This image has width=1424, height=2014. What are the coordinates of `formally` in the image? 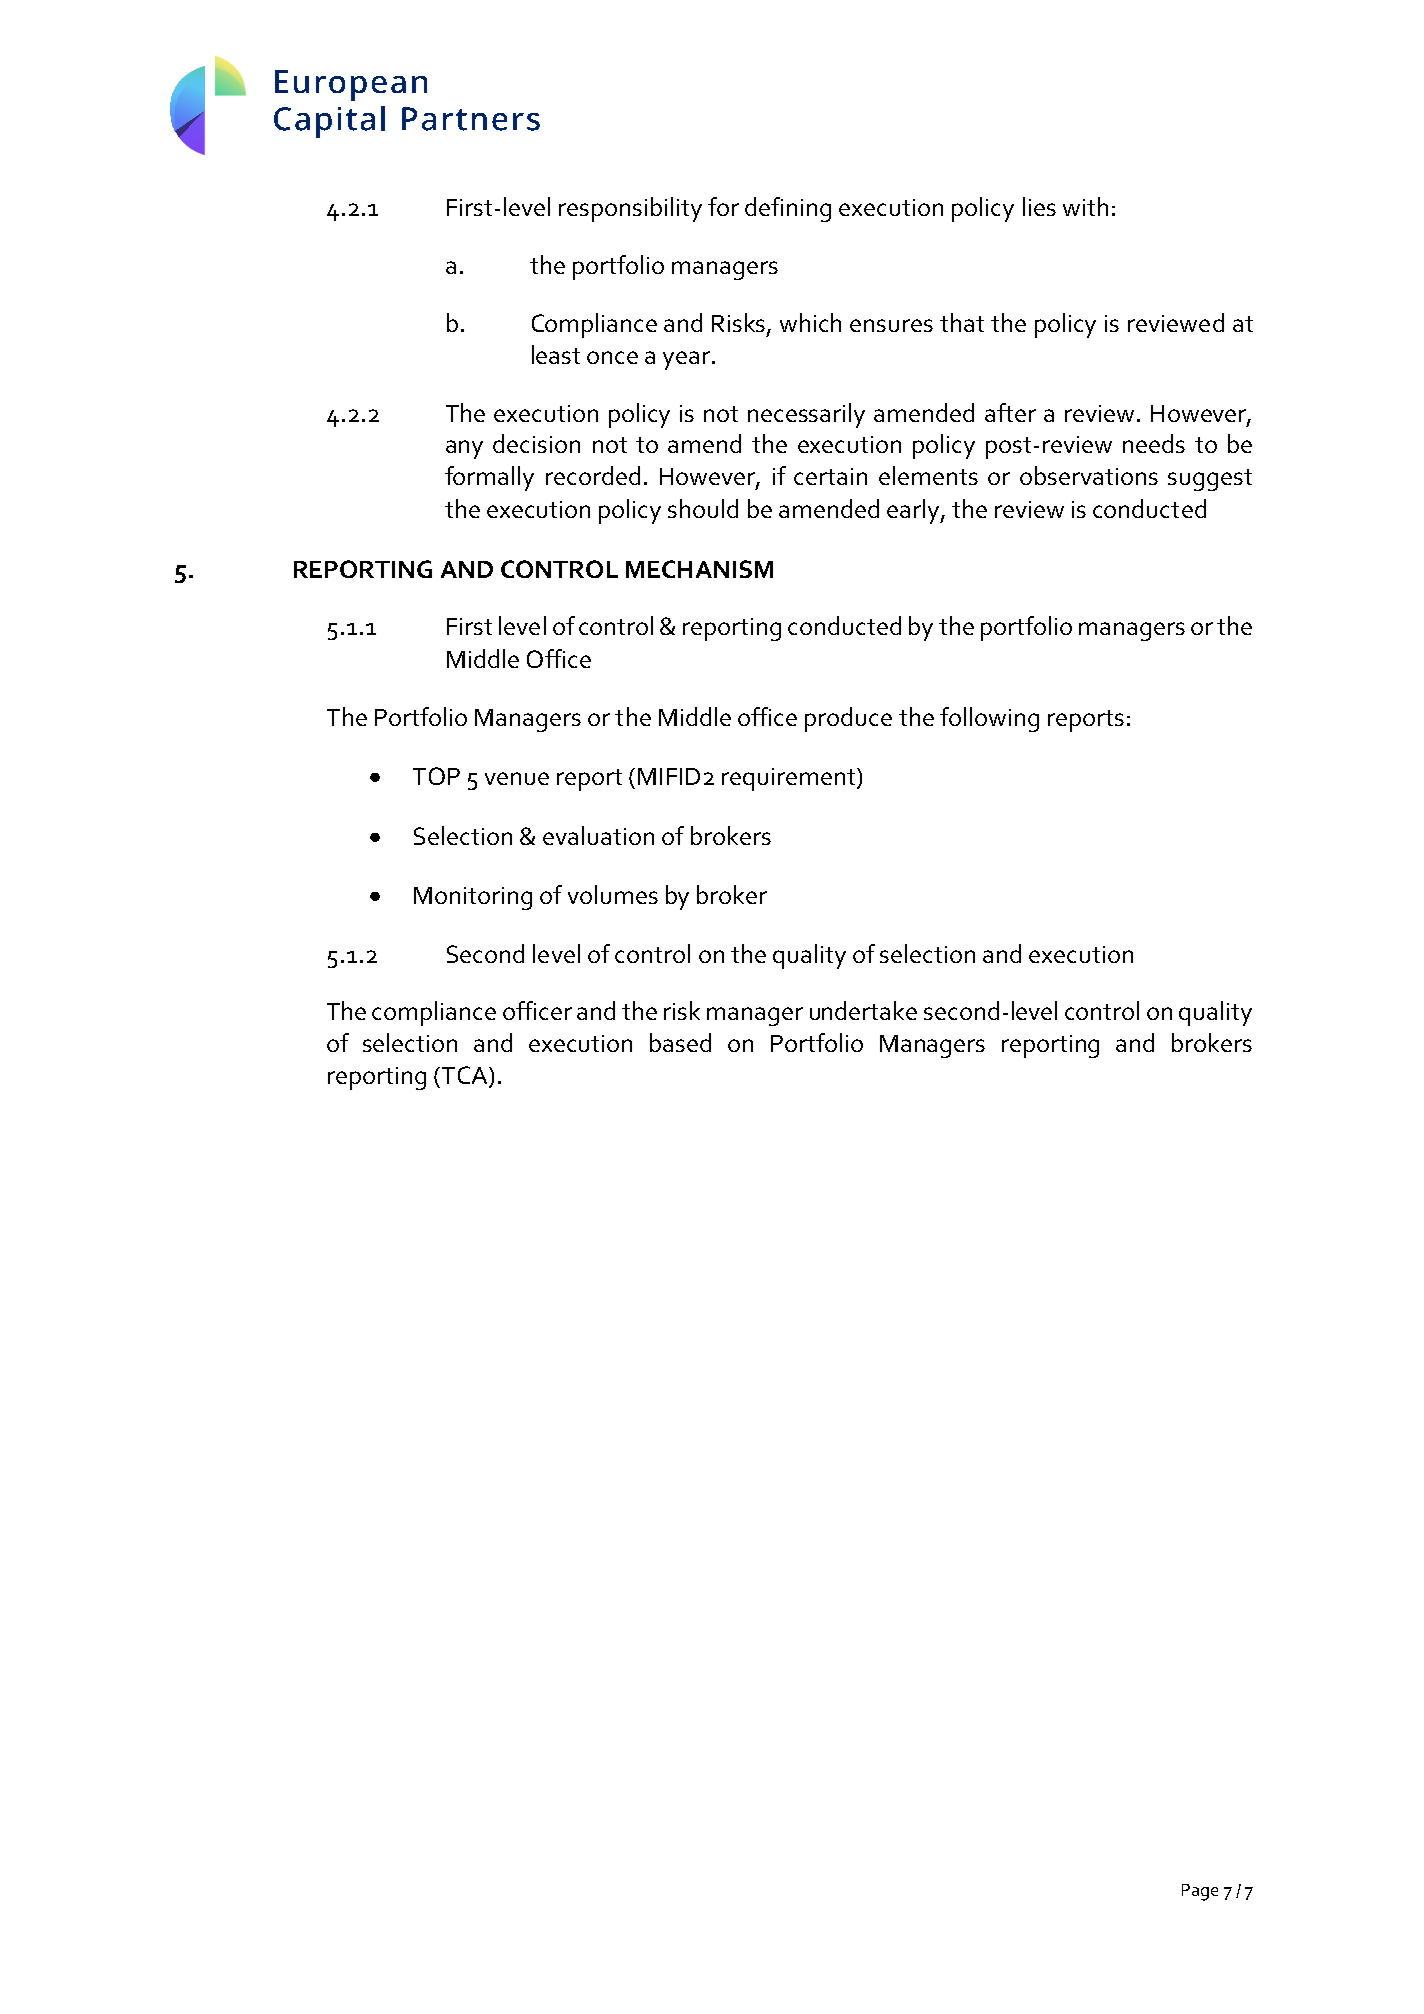 It's located at (489, 478).
